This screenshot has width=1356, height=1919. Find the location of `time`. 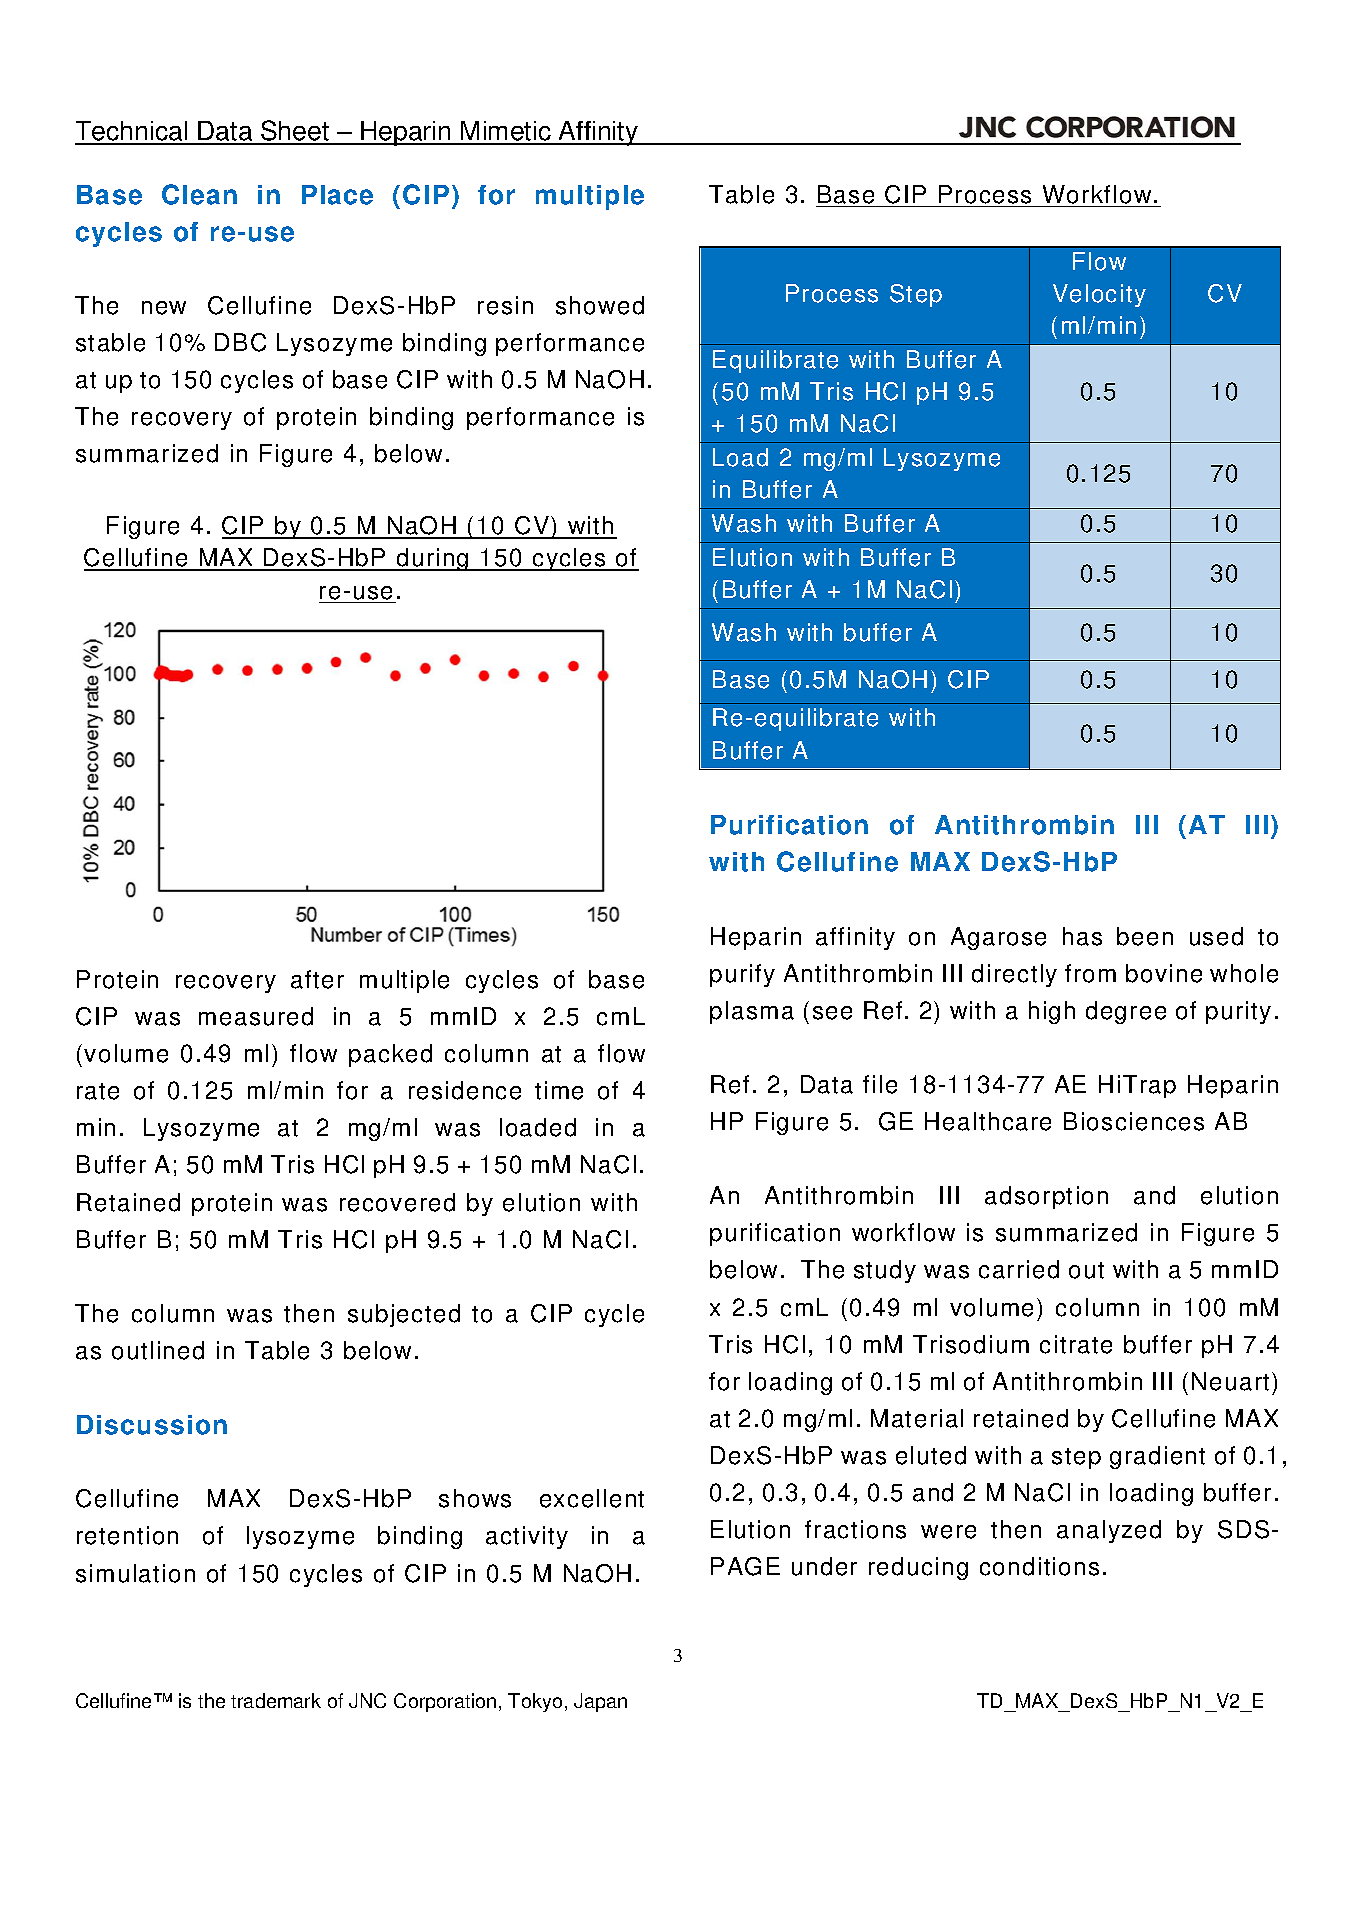

time is located at coordinates (559, 1090).
